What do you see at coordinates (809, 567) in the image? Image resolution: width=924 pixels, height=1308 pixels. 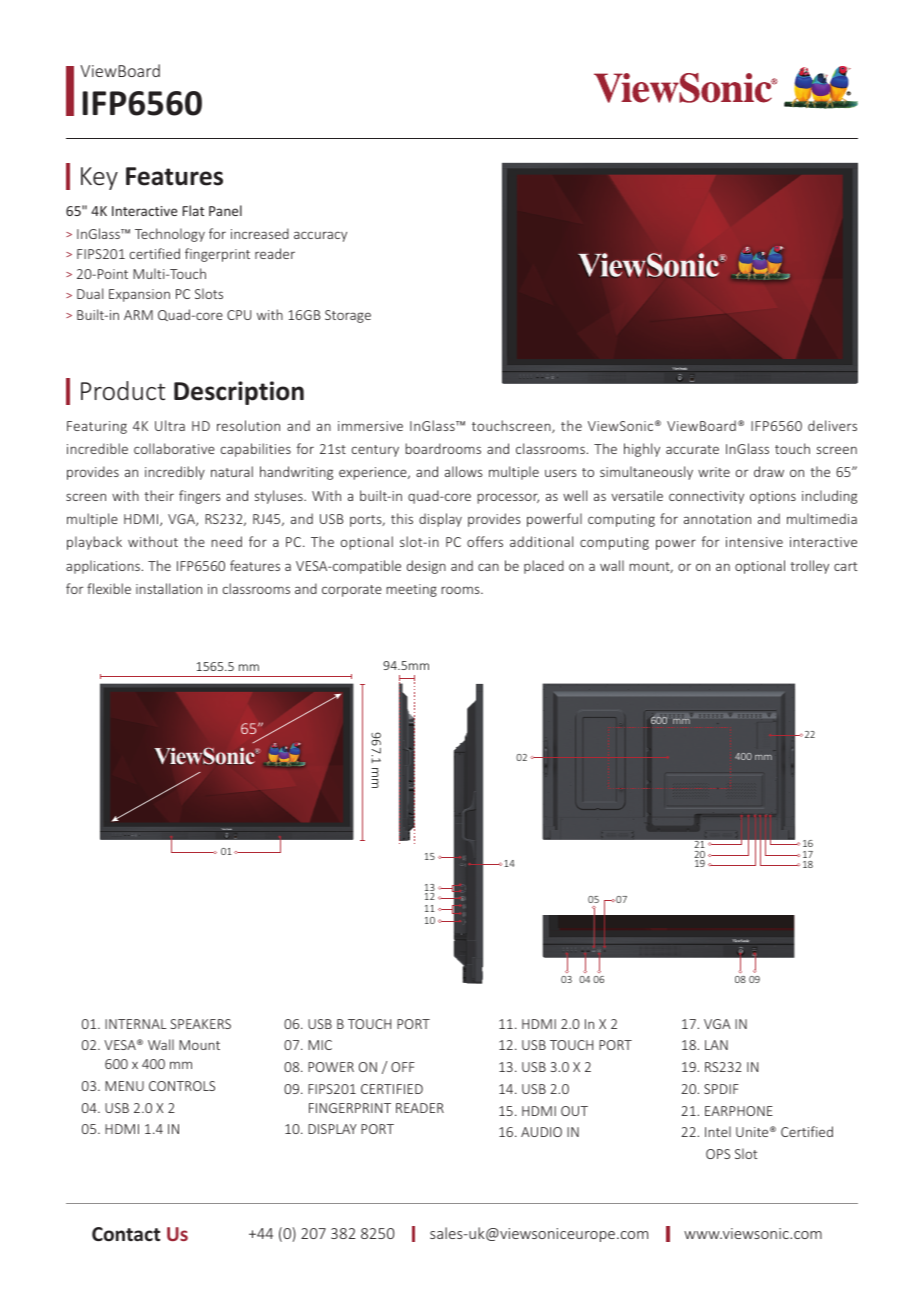 I see `trolley` at bounding box center [809, 567].
